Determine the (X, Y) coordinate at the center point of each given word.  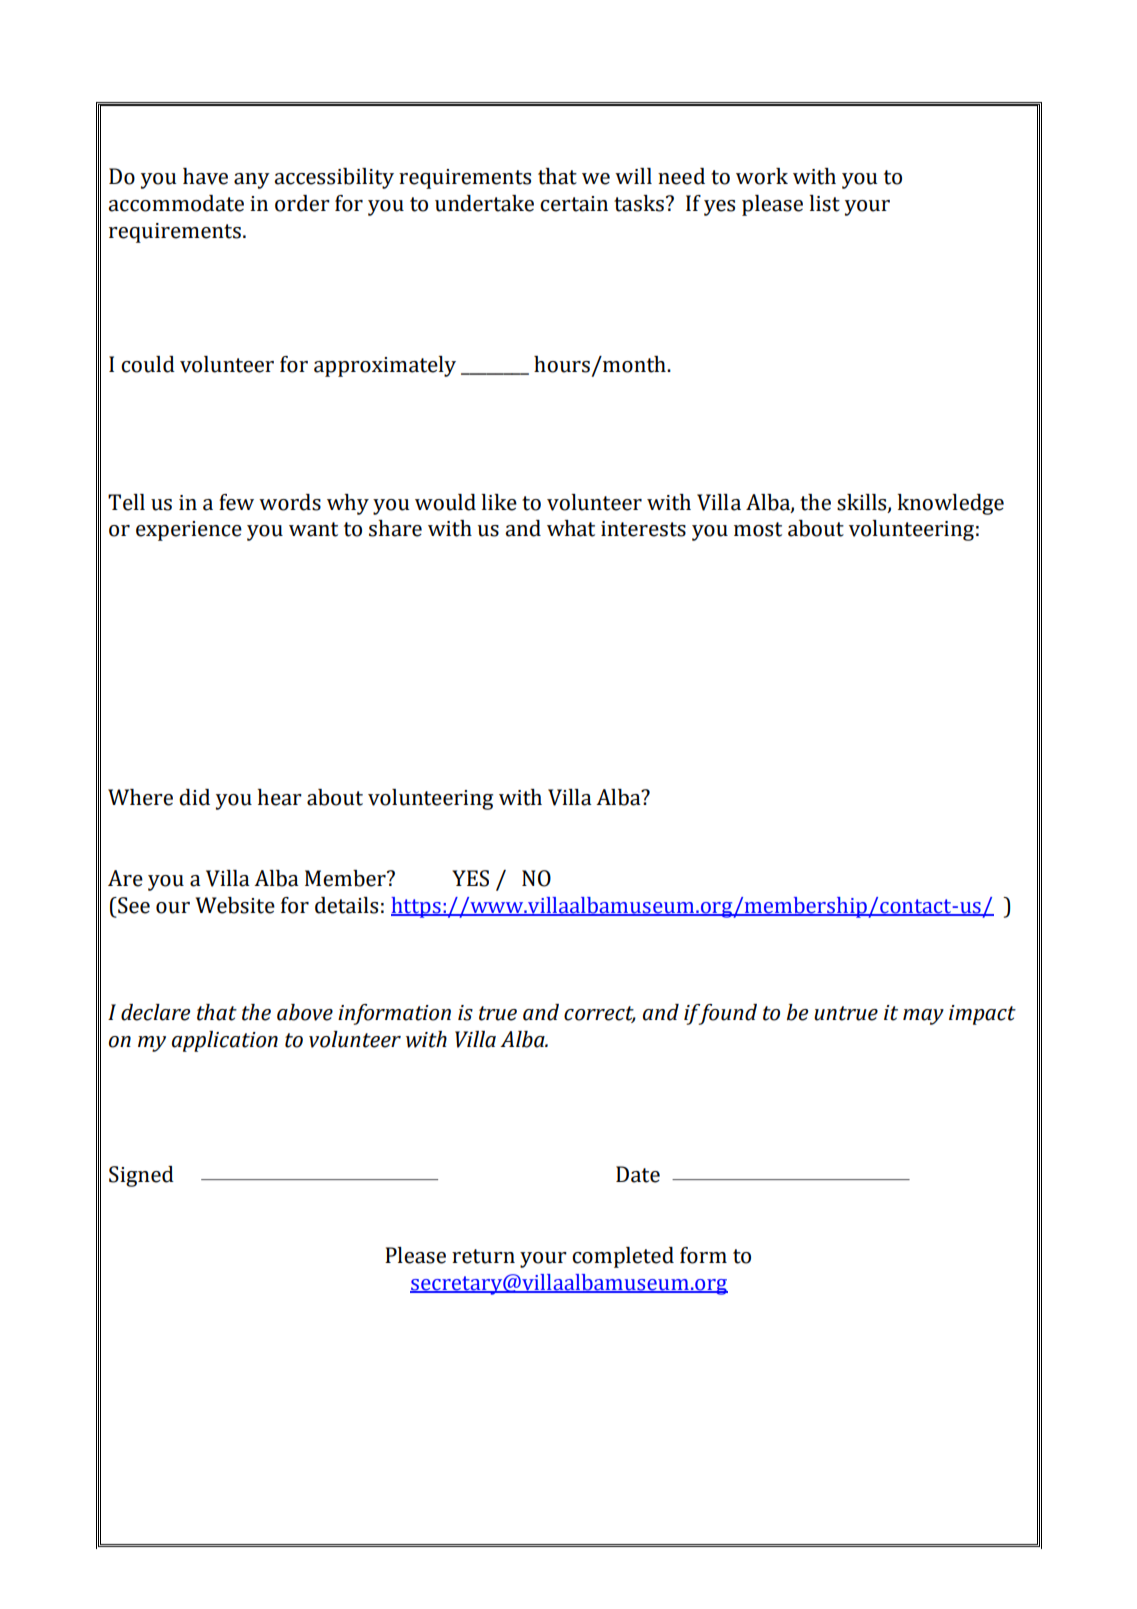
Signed (141, 1176)
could (148, 364)
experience (189, 531)
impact (982, 1015)
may (923, 1017)
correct (600, 1014)
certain (574, 204)
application (225, 1041)
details (346, 905)
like (499, 502)
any (252, 181)
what (571, 528)
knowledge (951, 504)
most (758, 529)
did (194, 797)
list (825, 203)
